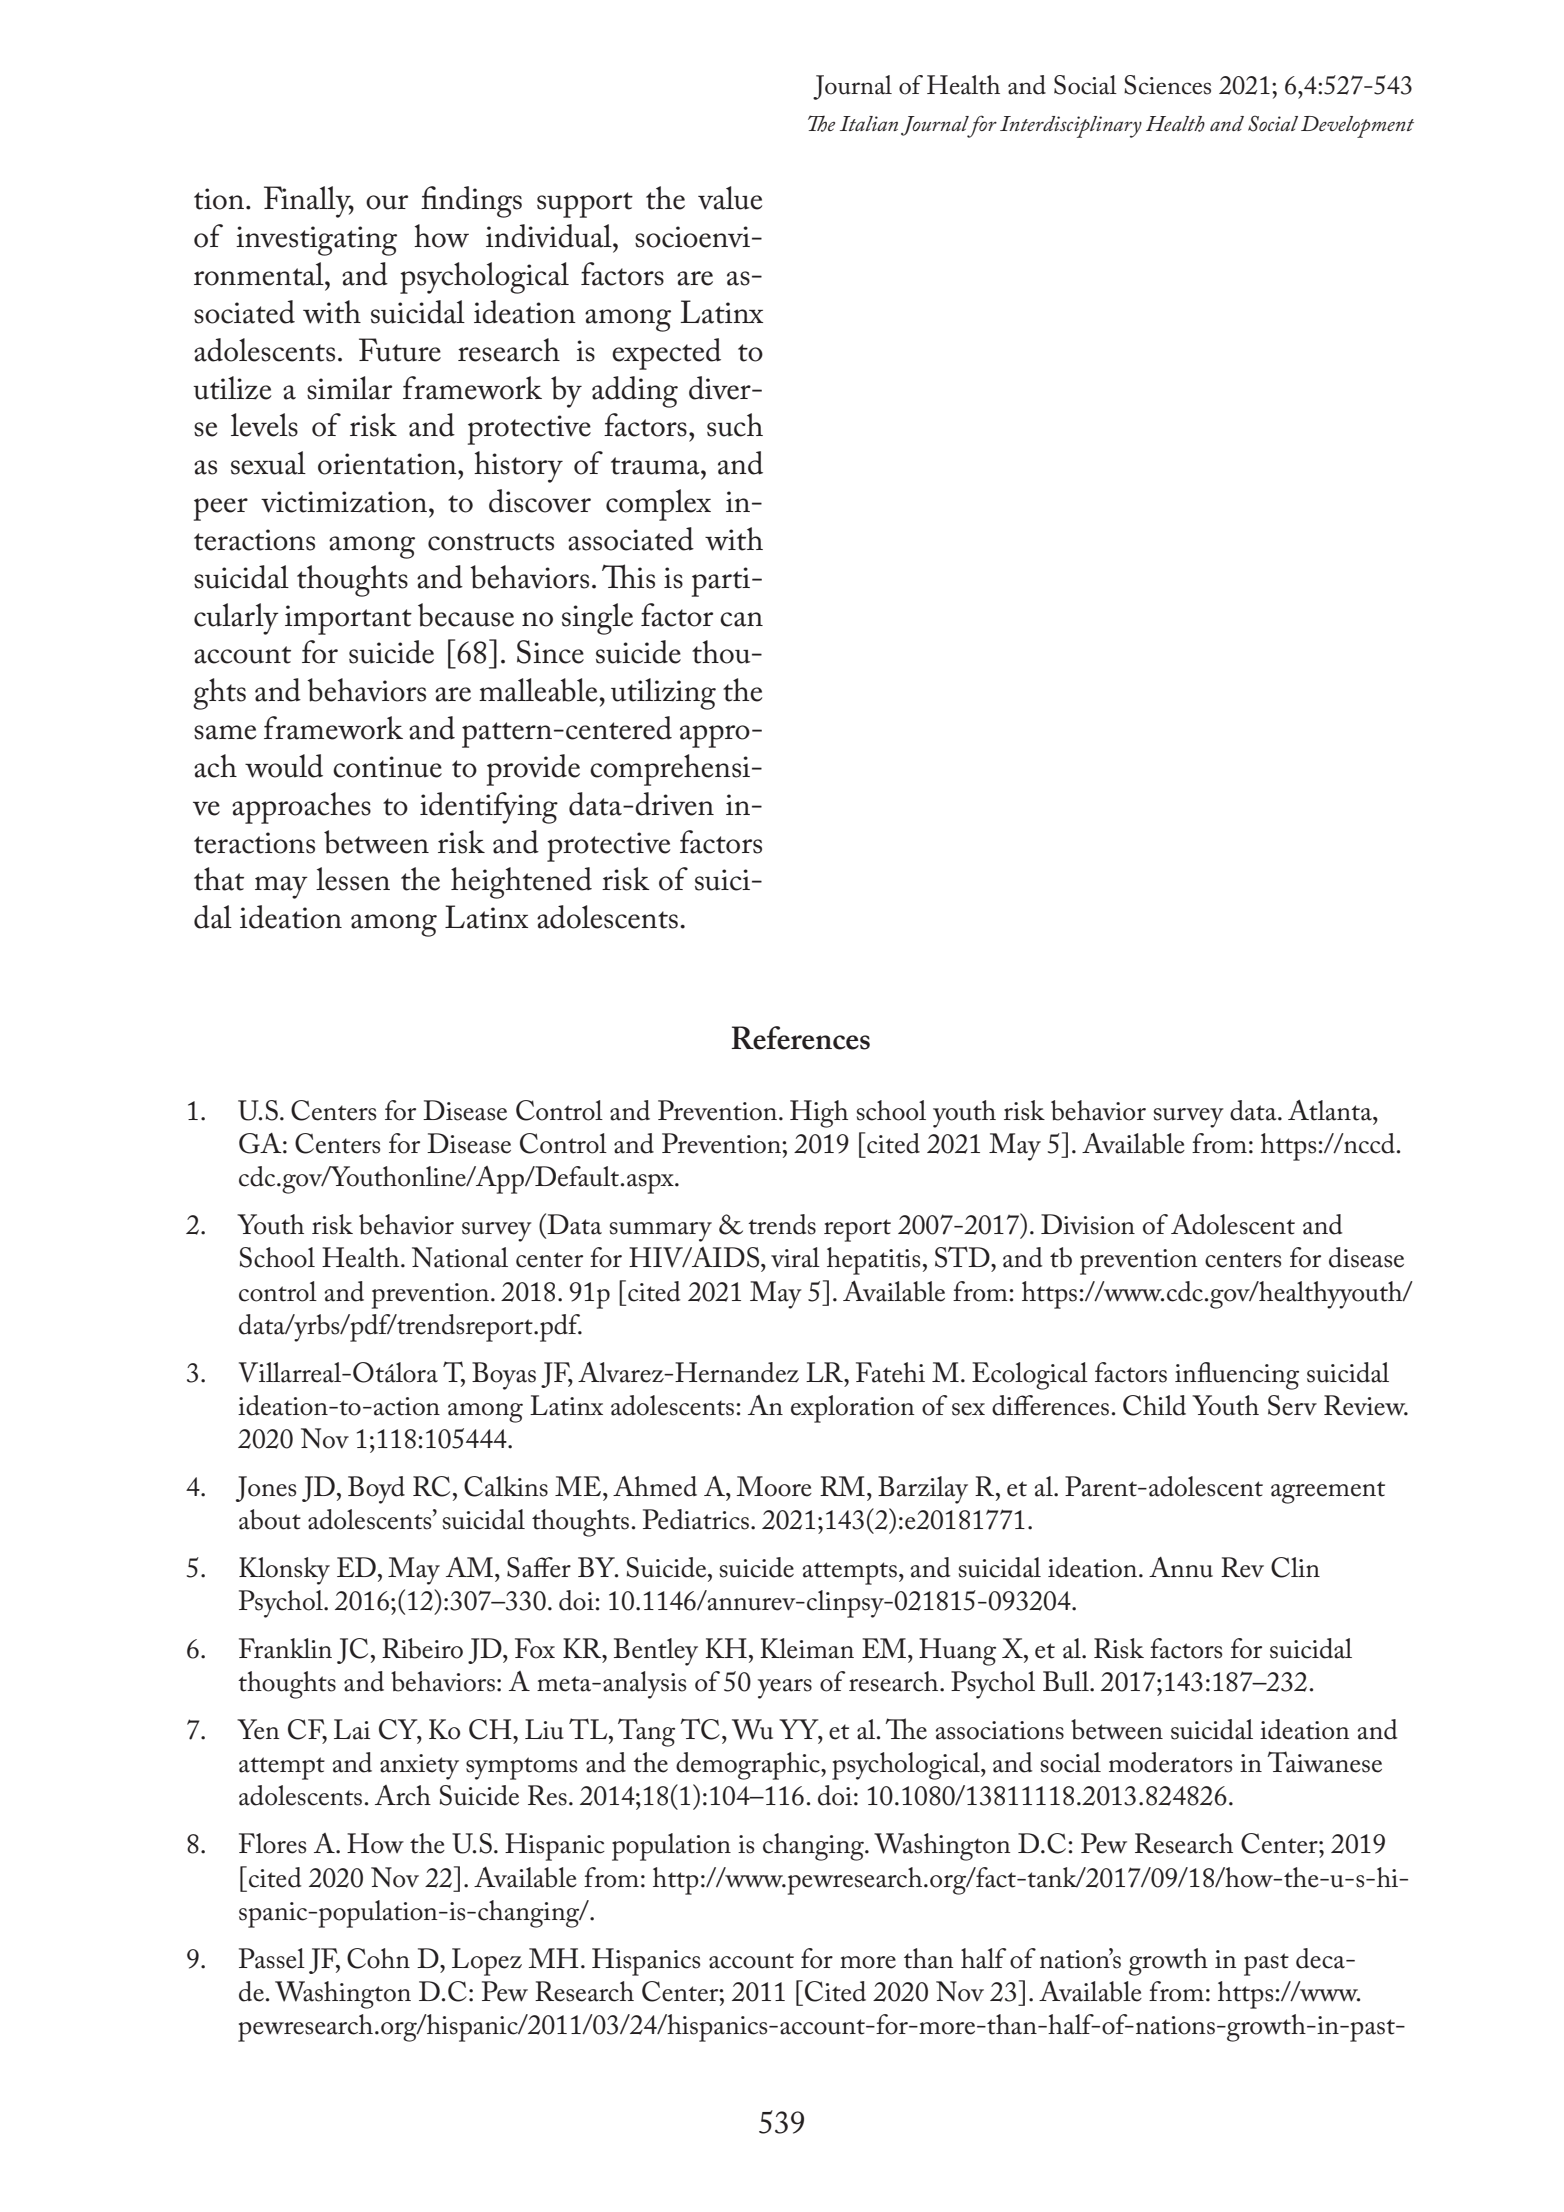 This screenshot has width=1564, height=2212. What do you see at coordinates (1237, 1376) in the screenshot?
I see `influencing` at bounding box center [1237, 1376].
